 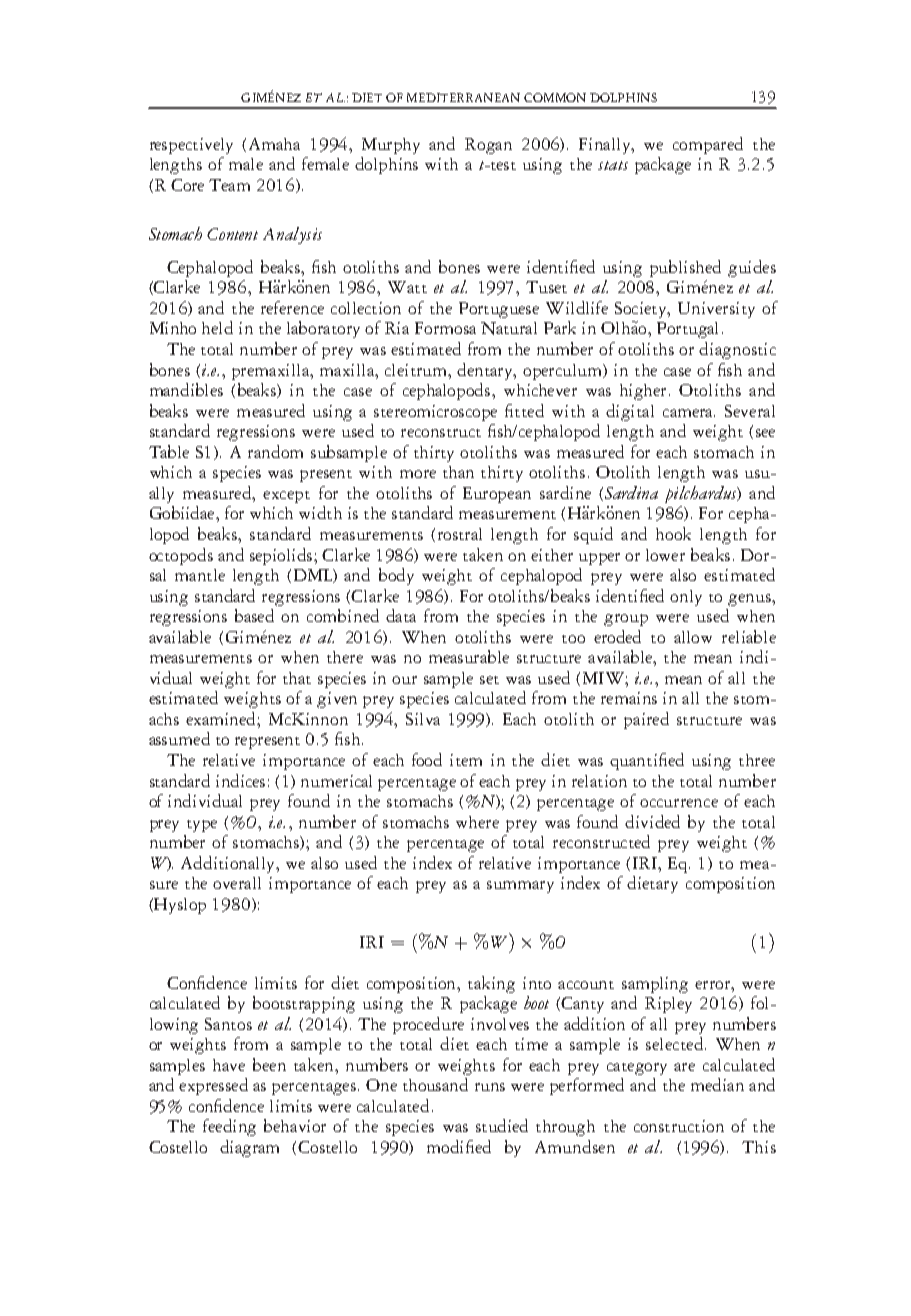 What do you see at coordinates (708, 145) in the screenshot?
I see `compared` at bounding box center [708, 145].
